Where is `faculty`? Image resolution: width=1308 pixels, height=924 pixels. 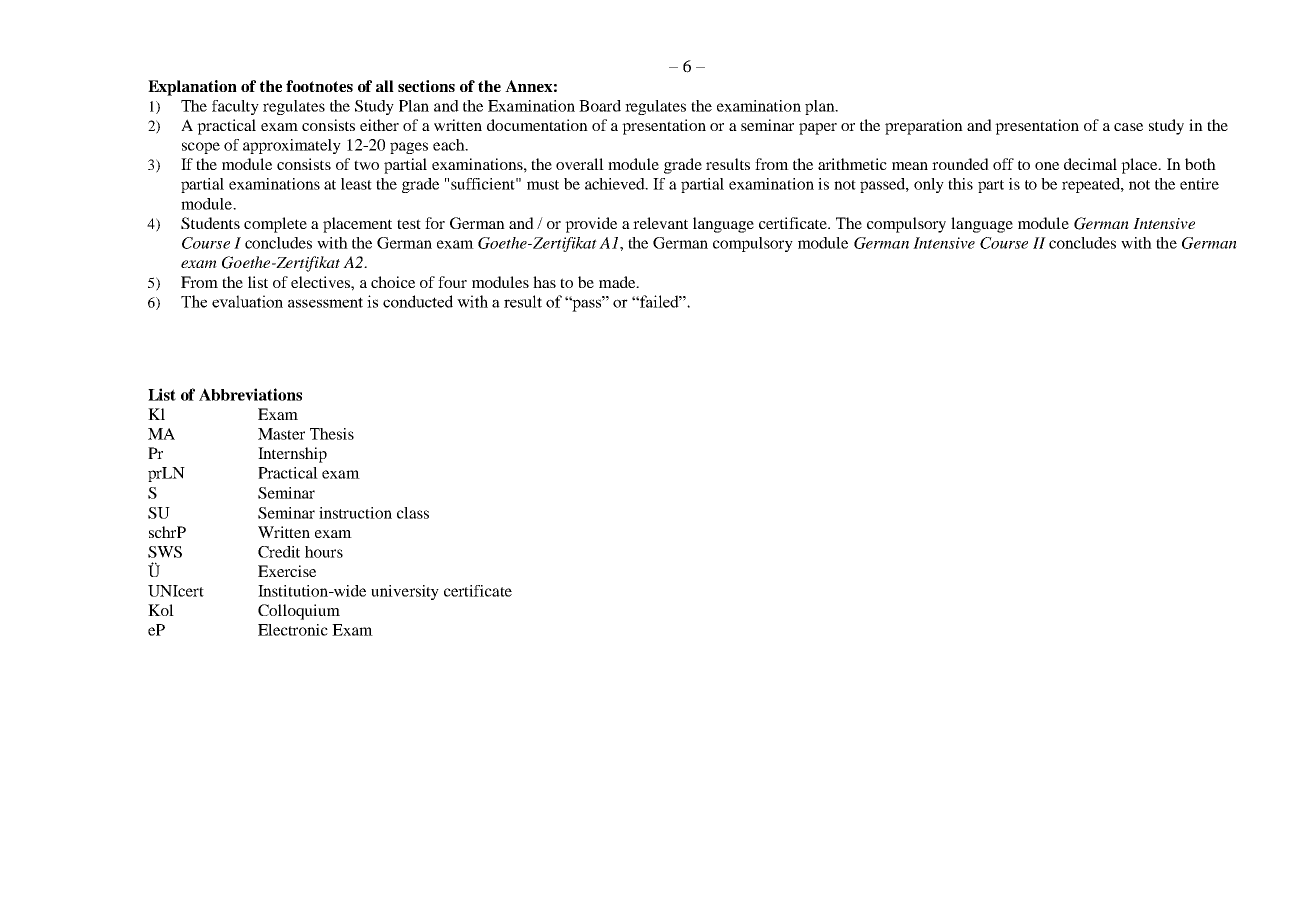 faculty is located at coordinates (235, 107).
